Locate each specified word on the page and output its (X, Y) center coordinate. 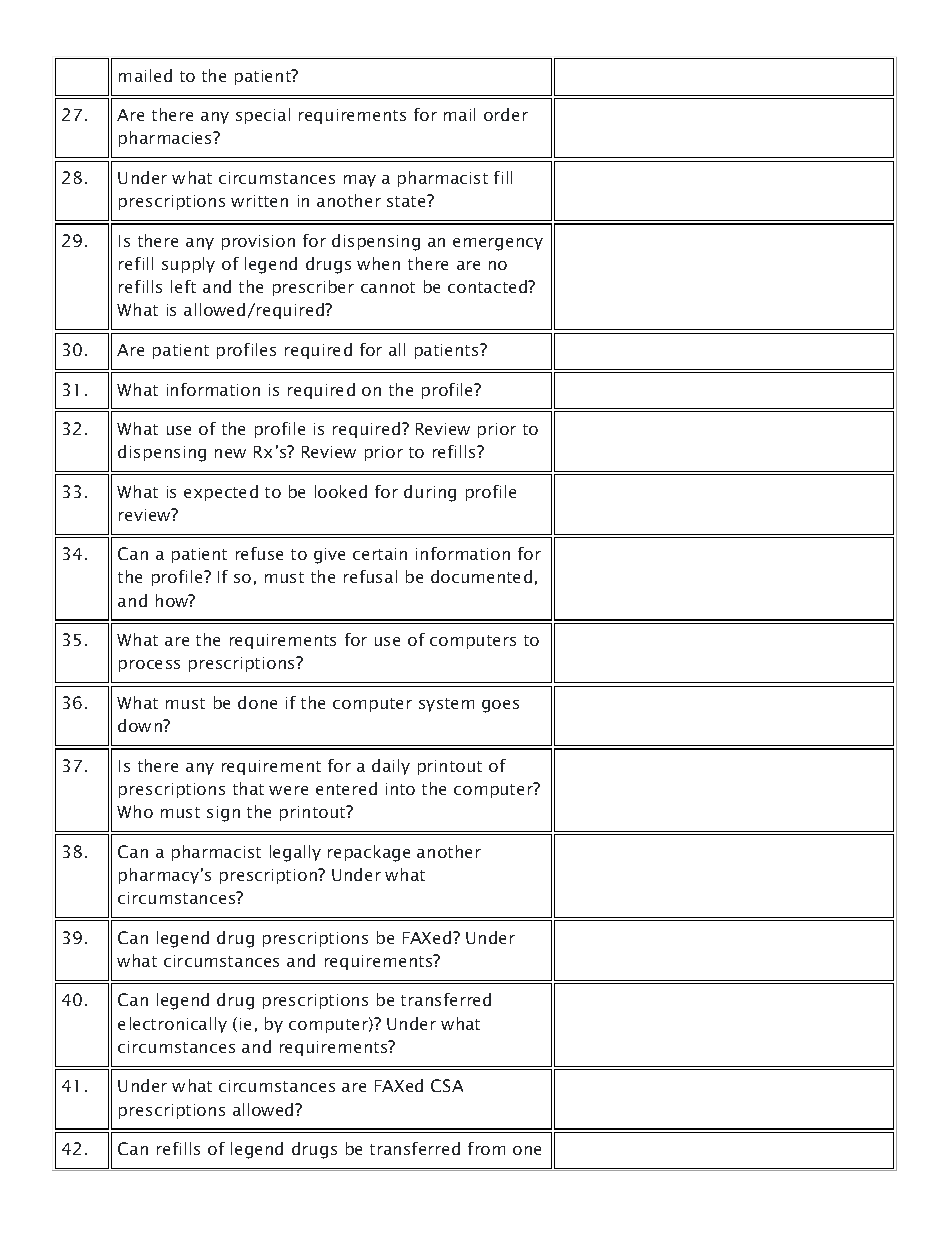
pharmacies (167, 139)
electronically (172, 1025)
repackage (369, 853)
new (230, 453)
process (149, 666)
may (360, 181)
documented (481, 576)
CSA (447, 1085)
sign (223, 814)
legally (295, 853)
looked (341, 491)
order (506, 114)
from (486, 1148)
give (329, 556)
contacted (489, 286)
